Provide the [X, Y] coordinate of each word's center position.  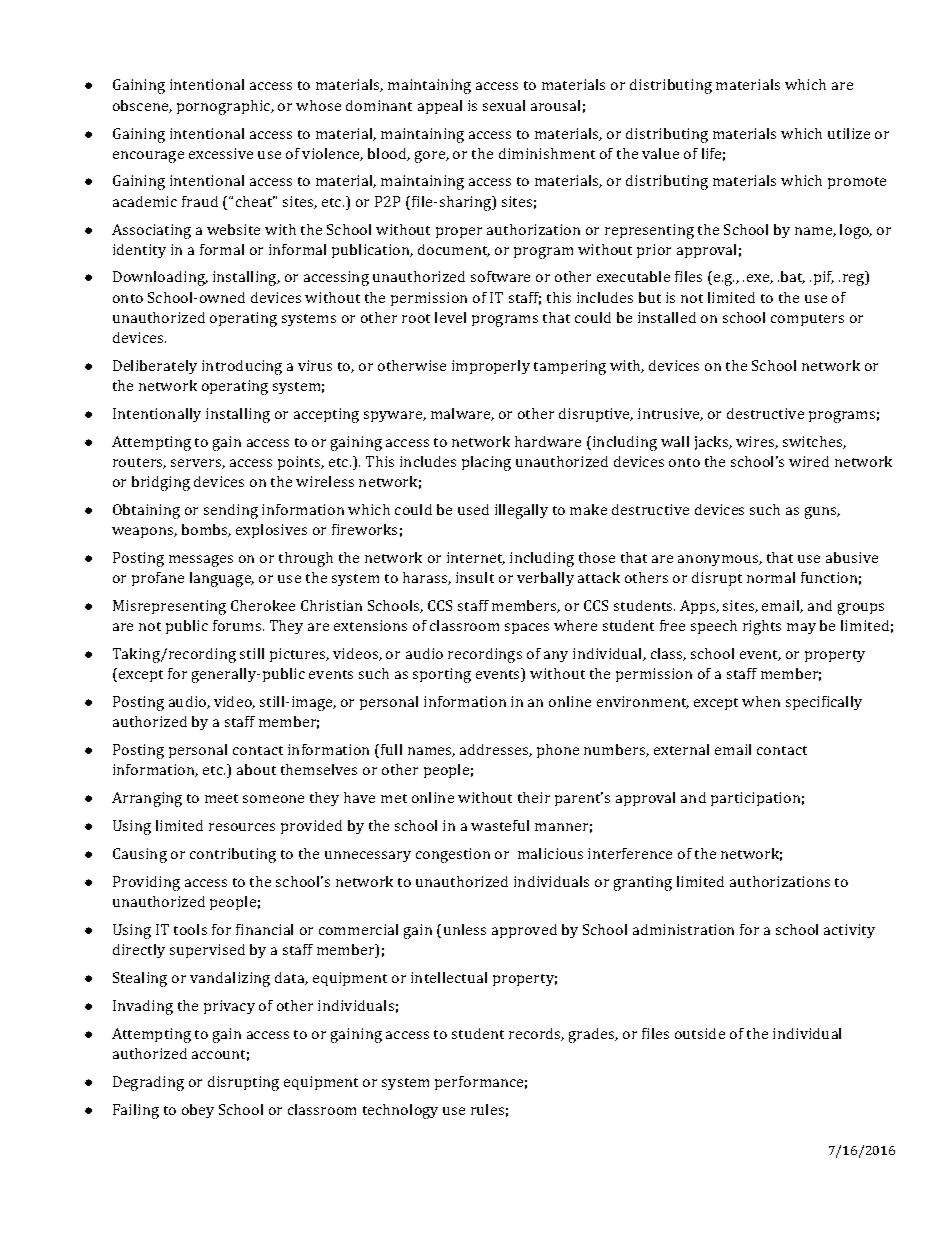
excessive [221, 153]
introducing [242, 367]
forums [238, 625]
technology [400, 1111]
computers [807, 320]
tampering [570, 367]
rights [762, 627]
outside [700, 1033]
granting [643, 883]
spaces [527, 628]
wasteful [500, 825]
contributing [233, 855]
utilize [849, 133]
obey [198, 1111]
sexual [504, 105]
